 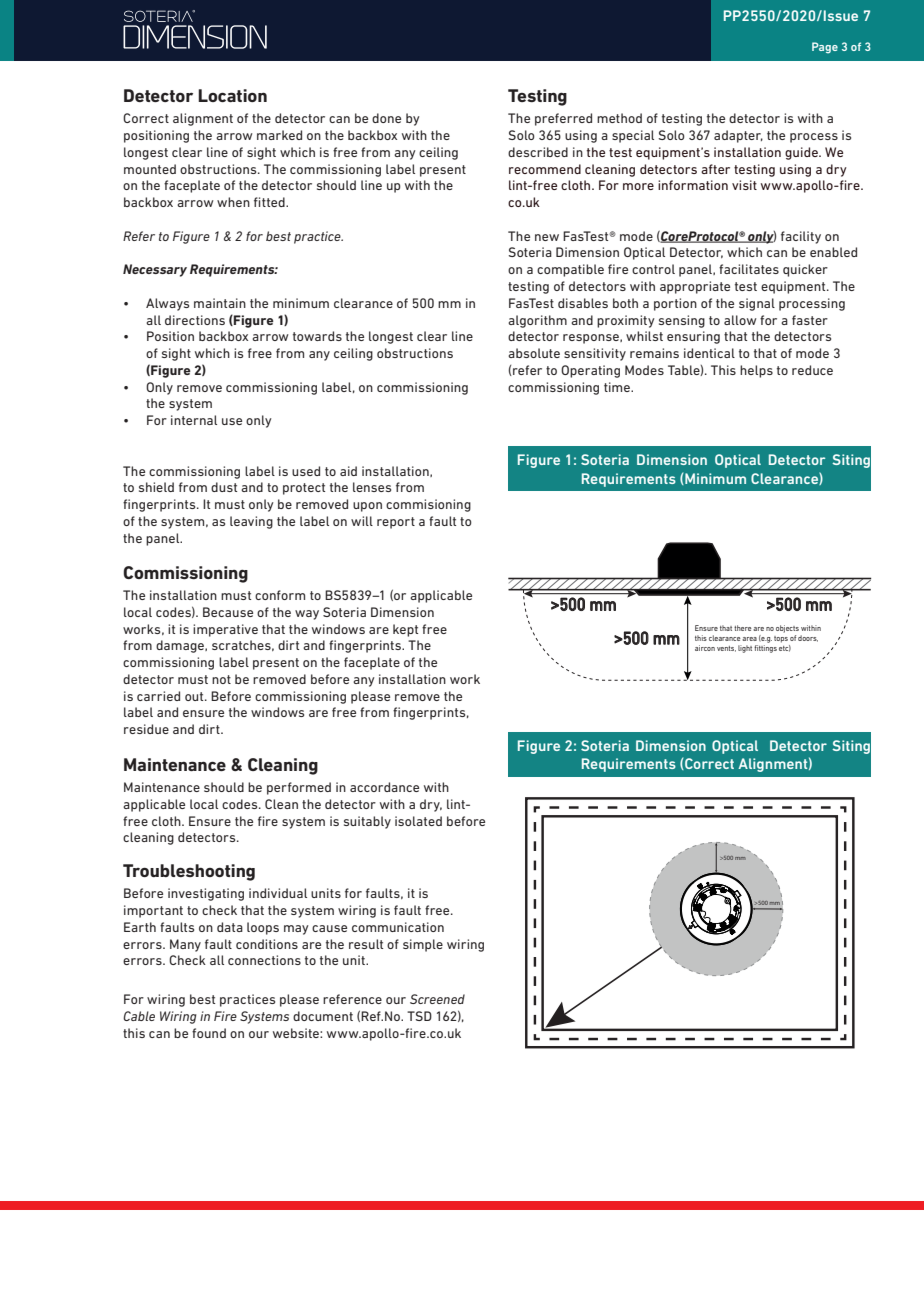 I want to click on Screened, so click(x=437, y=999).
